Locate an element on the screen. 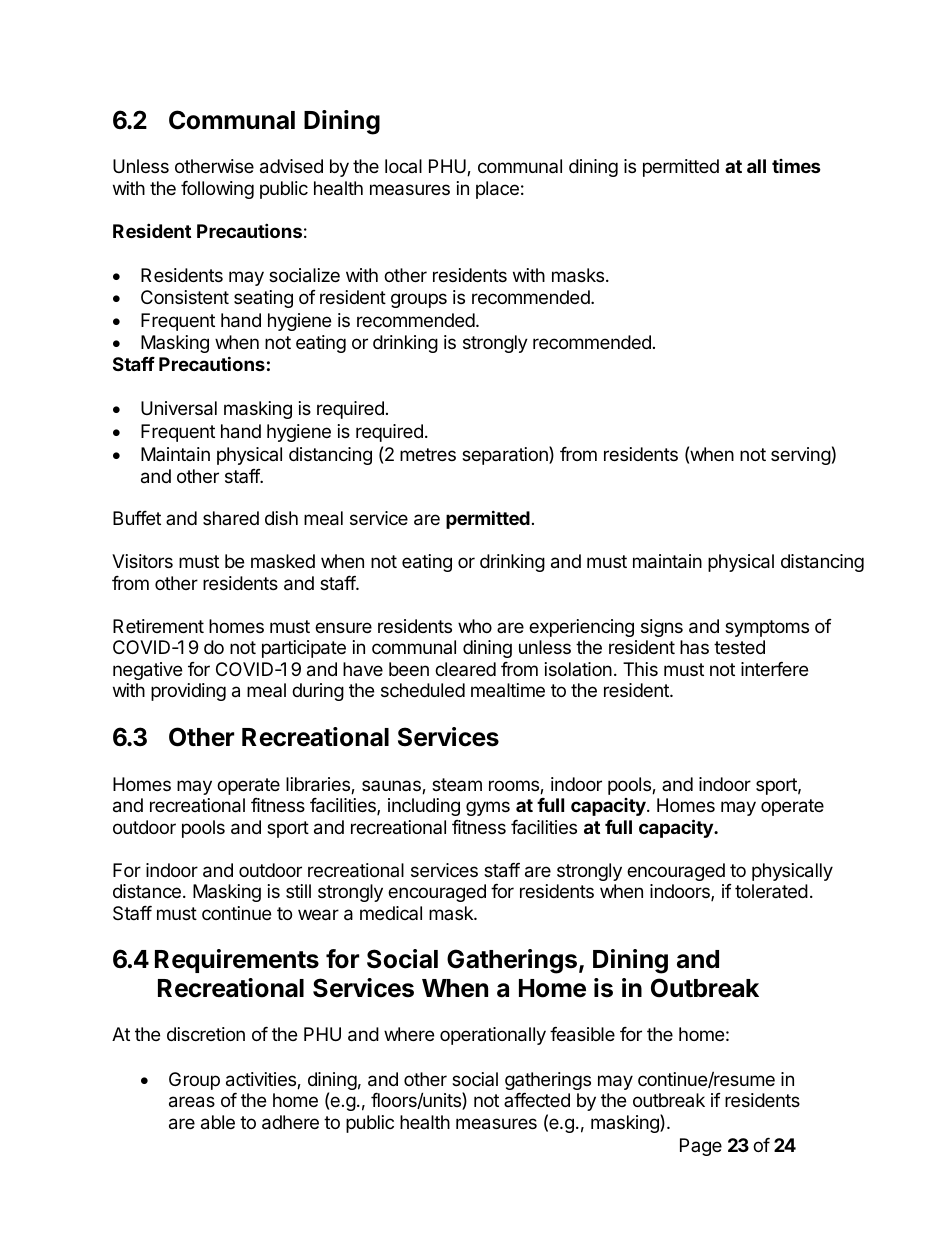 This screenshot has height=1233, width=952. separation is located at coordinates (506, 455).
